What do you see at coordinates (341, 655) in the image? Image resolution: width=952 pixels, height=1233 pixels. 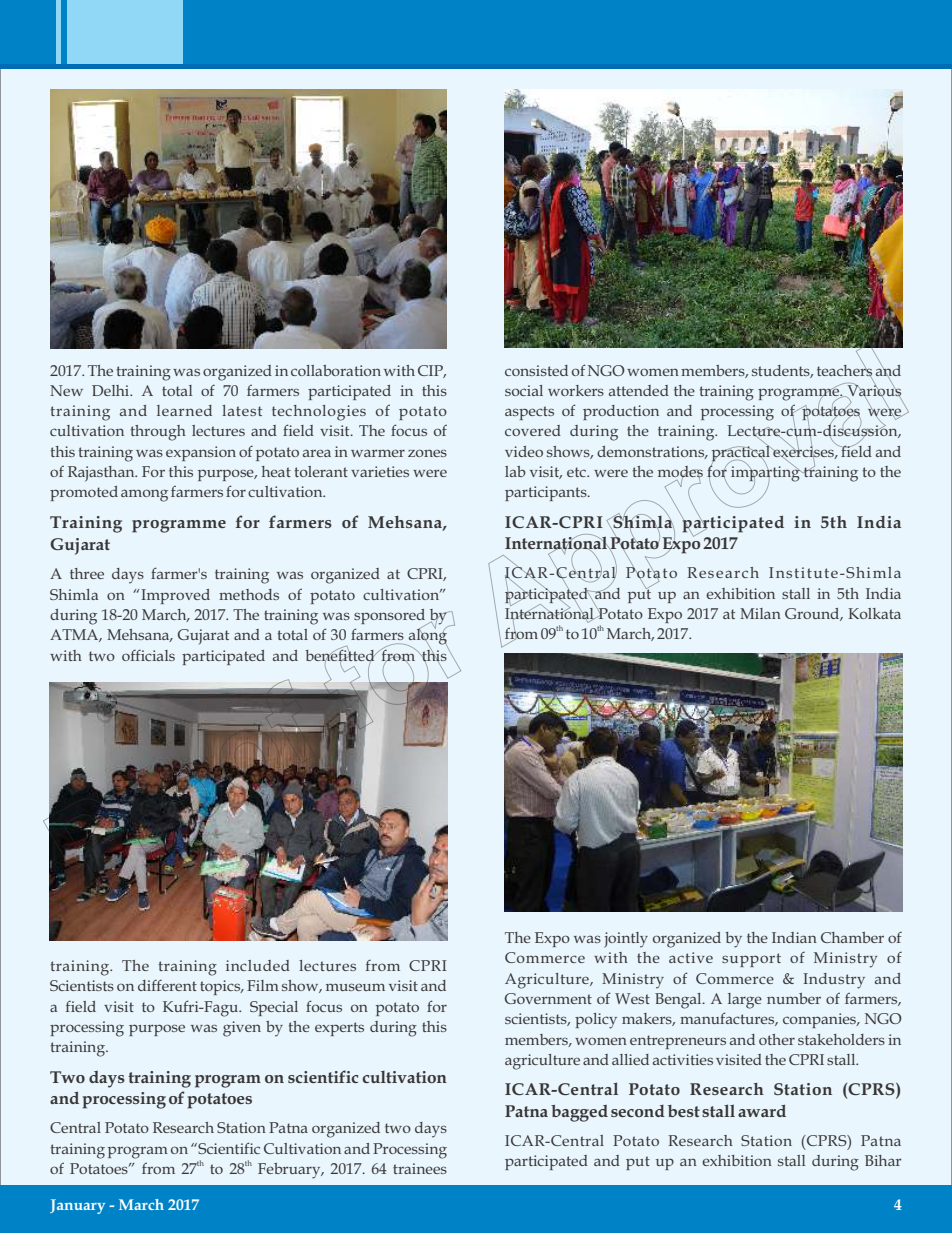 I see `benefitted` at bounding box center [341, 655].
